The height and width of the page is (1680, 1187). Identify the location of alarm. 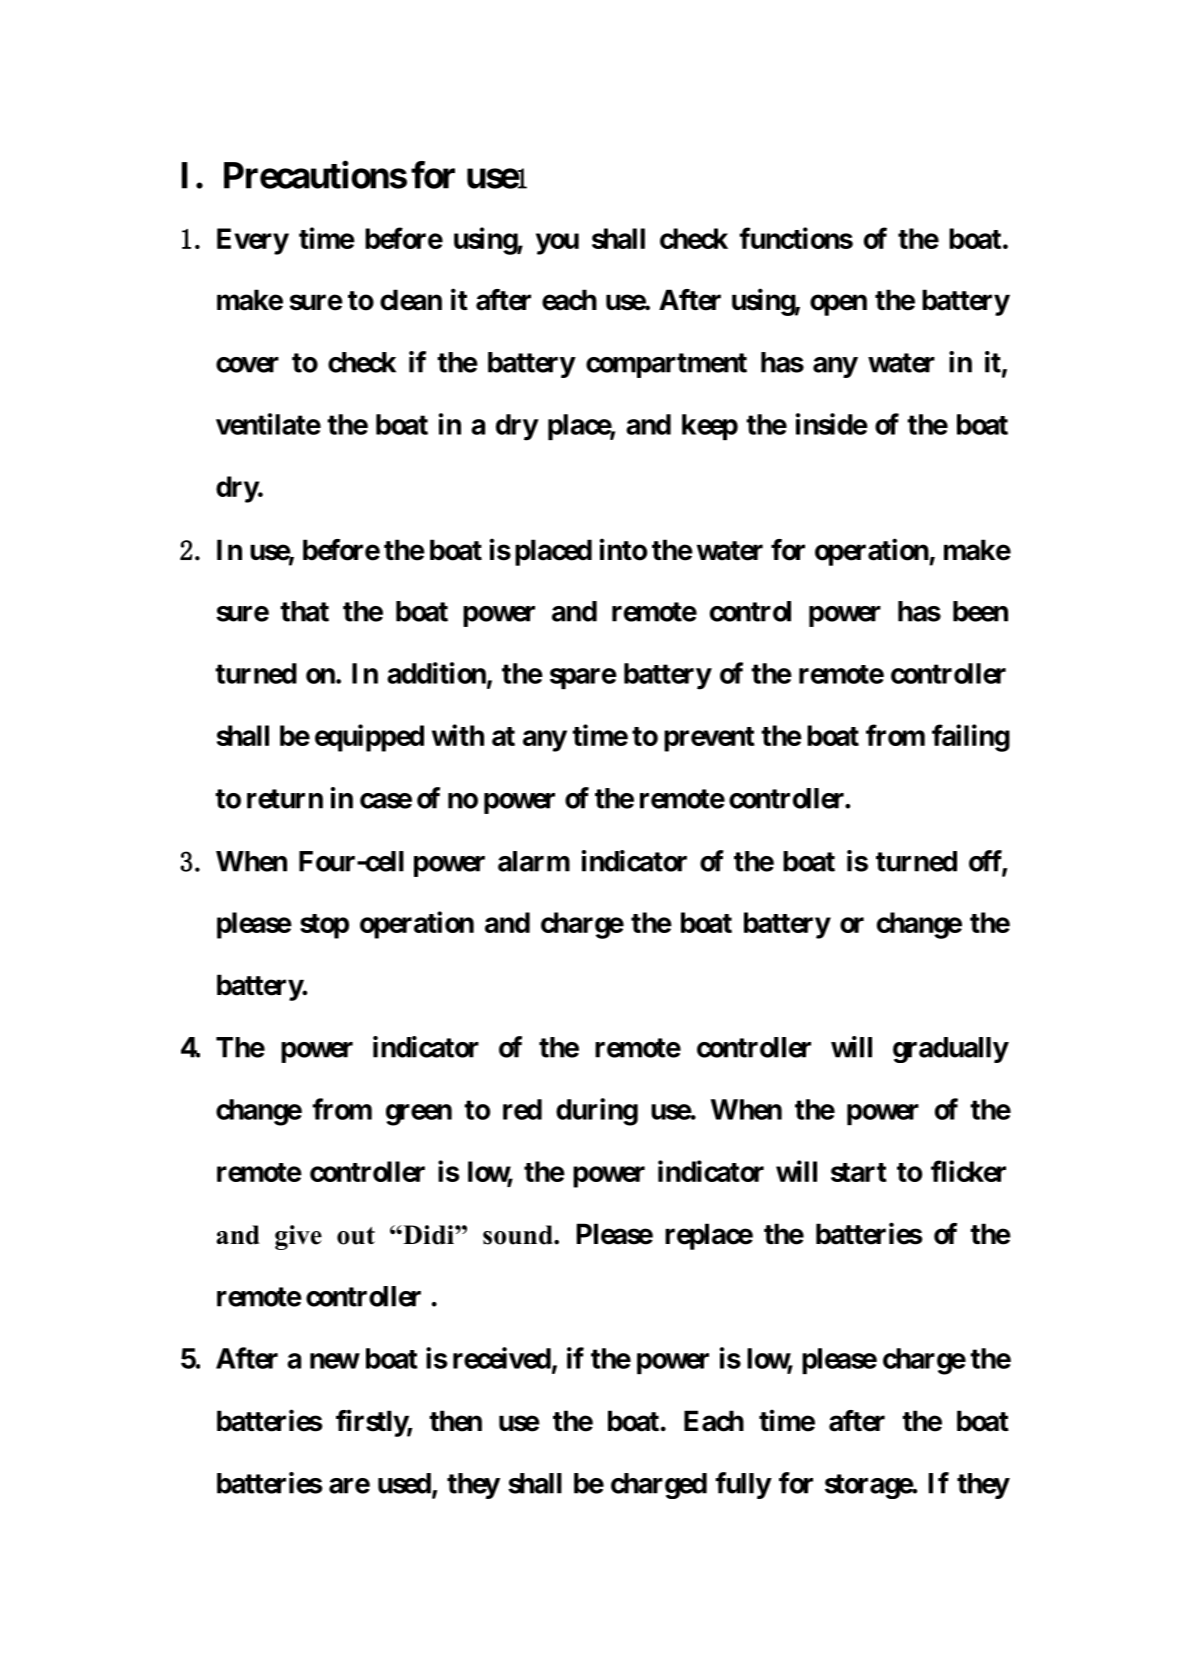
(534, 861).
